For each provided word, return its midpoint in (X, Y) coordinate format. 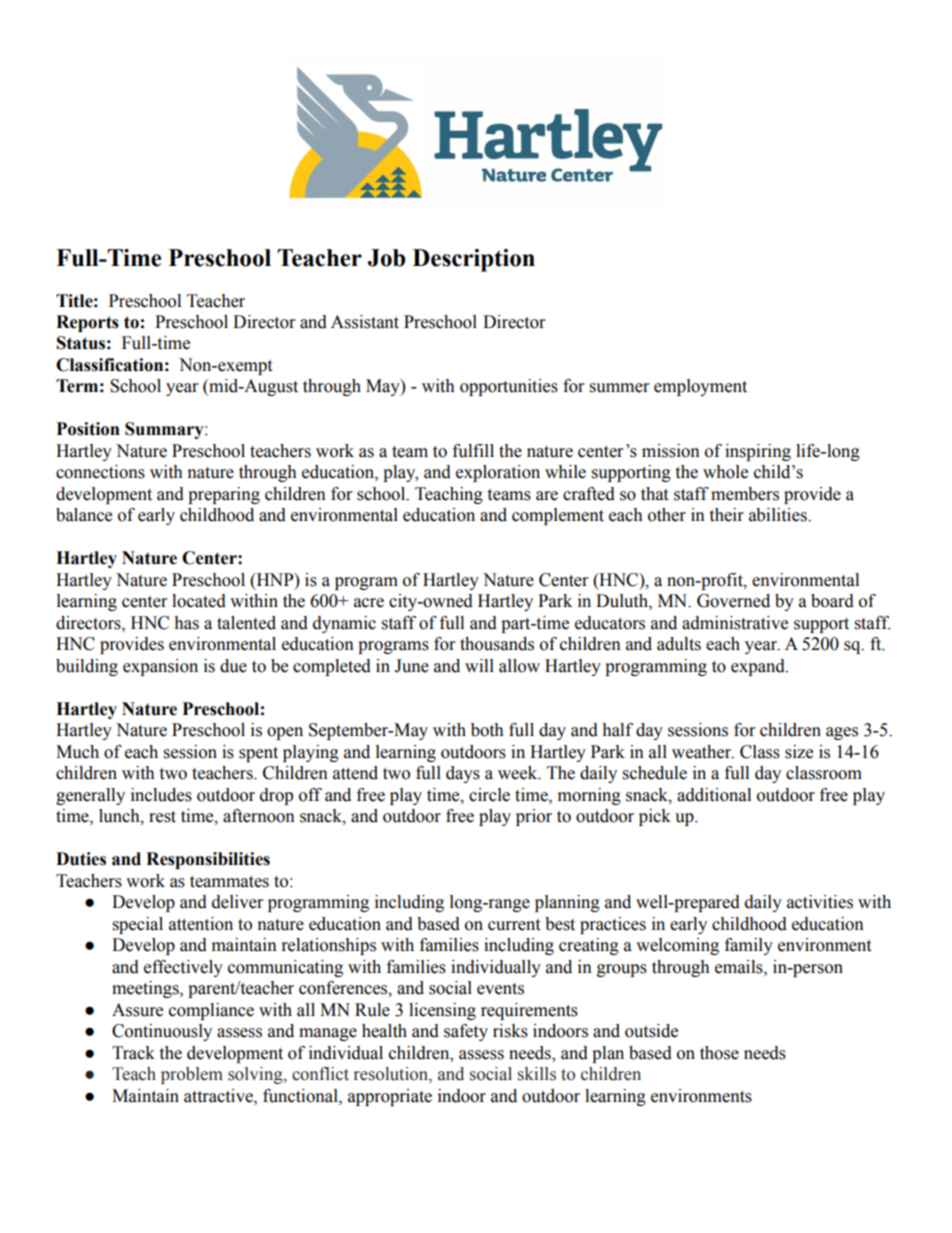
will (479, 665)
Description (474, 260)
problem (192, 1075)
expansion (160, 667)
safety (466, 1032)
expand (759, 667)
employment (700, 387)
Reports (87, 323)
